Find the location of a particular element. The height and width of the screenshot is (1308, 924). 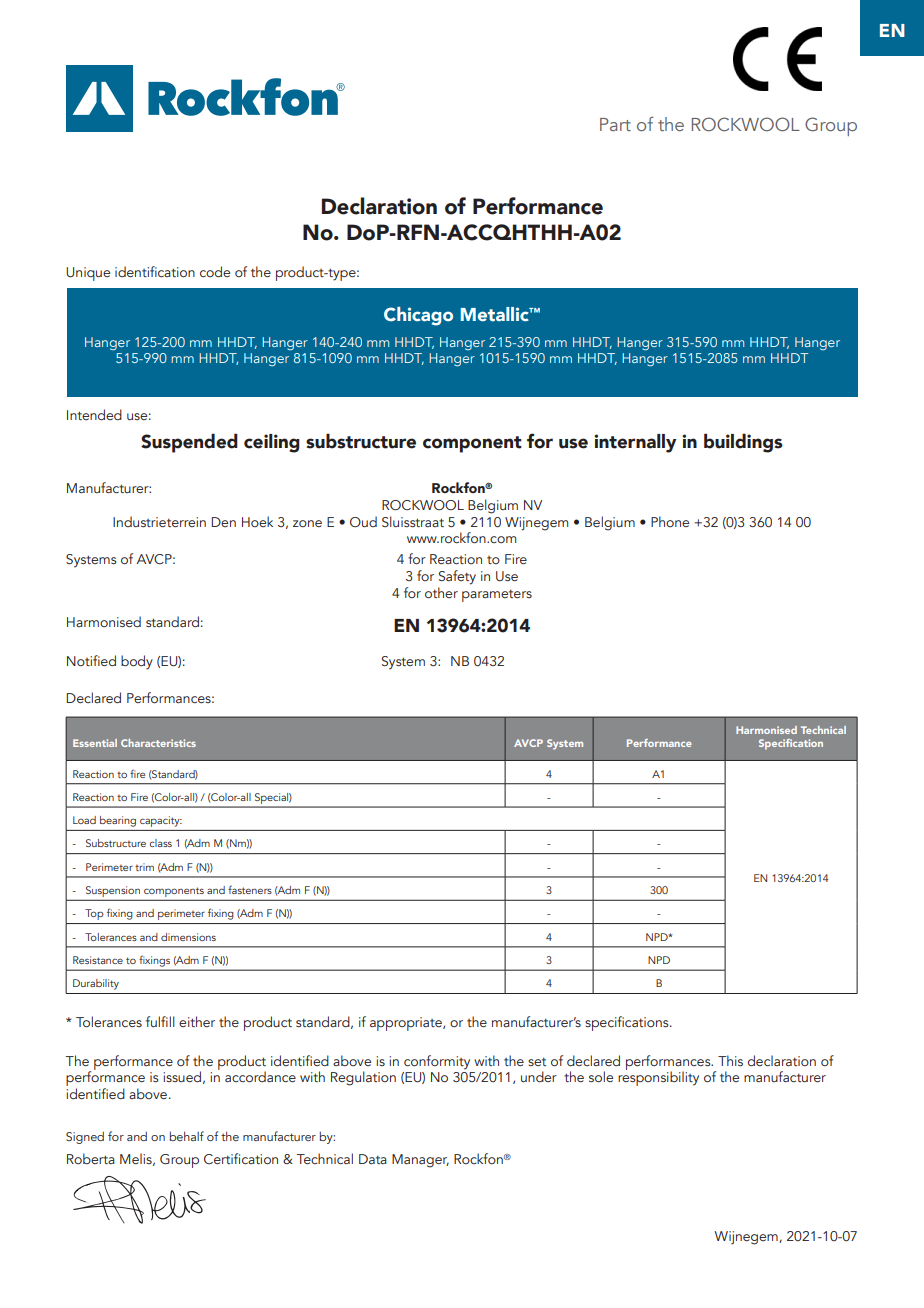

behalf is located at coordinates (186, 1136).
